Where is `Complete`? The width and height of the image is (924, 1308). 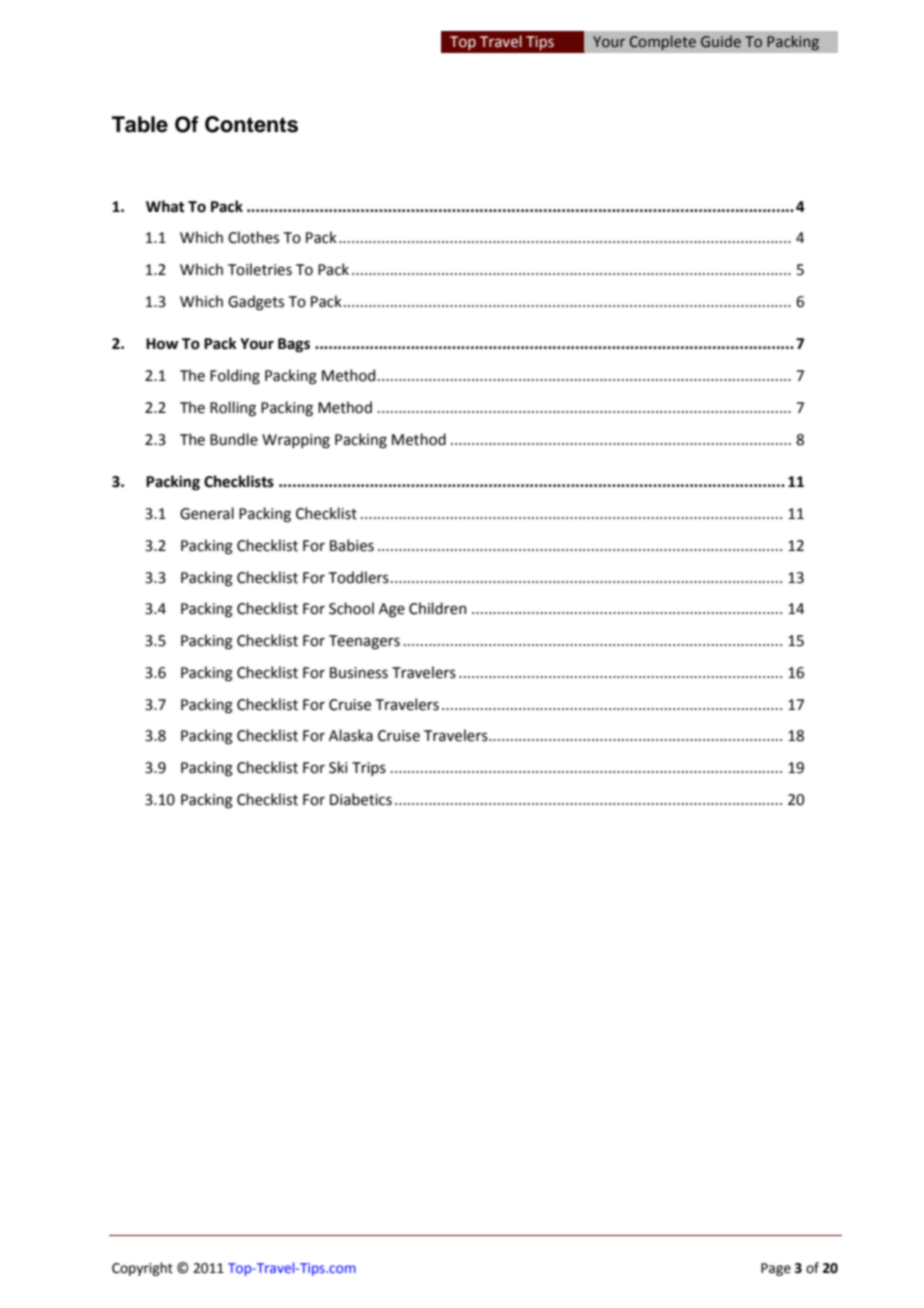
Complete is located at coordinates (662, 43).
